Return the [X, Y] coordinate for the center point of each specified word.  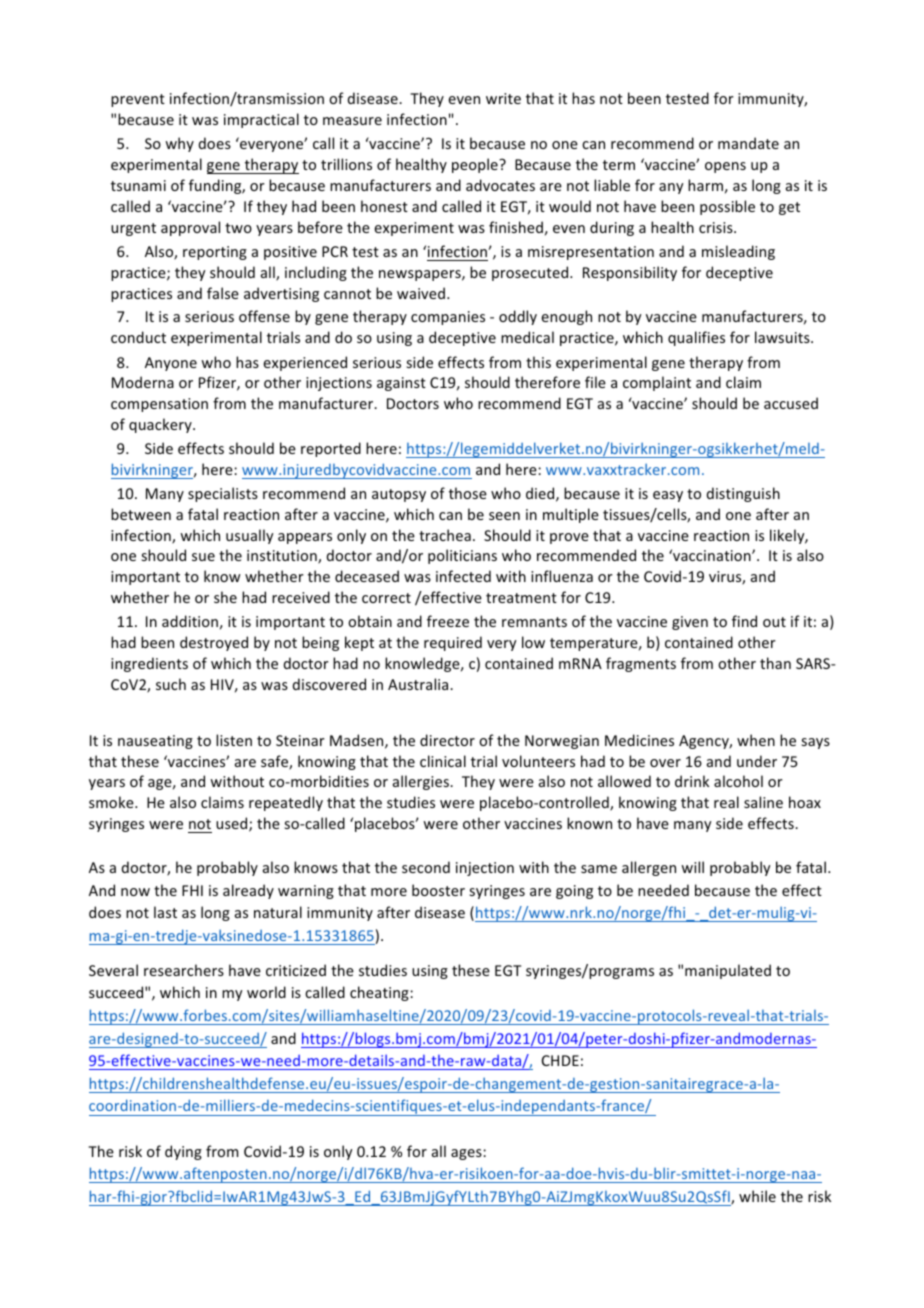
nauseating [155, 742]
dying [183, 1152]
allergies [422, 782]
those [468, 493]
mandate [748, 143]
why [179, 144]
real [726, 802]
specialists [223, 494]
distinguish [743, 494]
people [476, 165]
